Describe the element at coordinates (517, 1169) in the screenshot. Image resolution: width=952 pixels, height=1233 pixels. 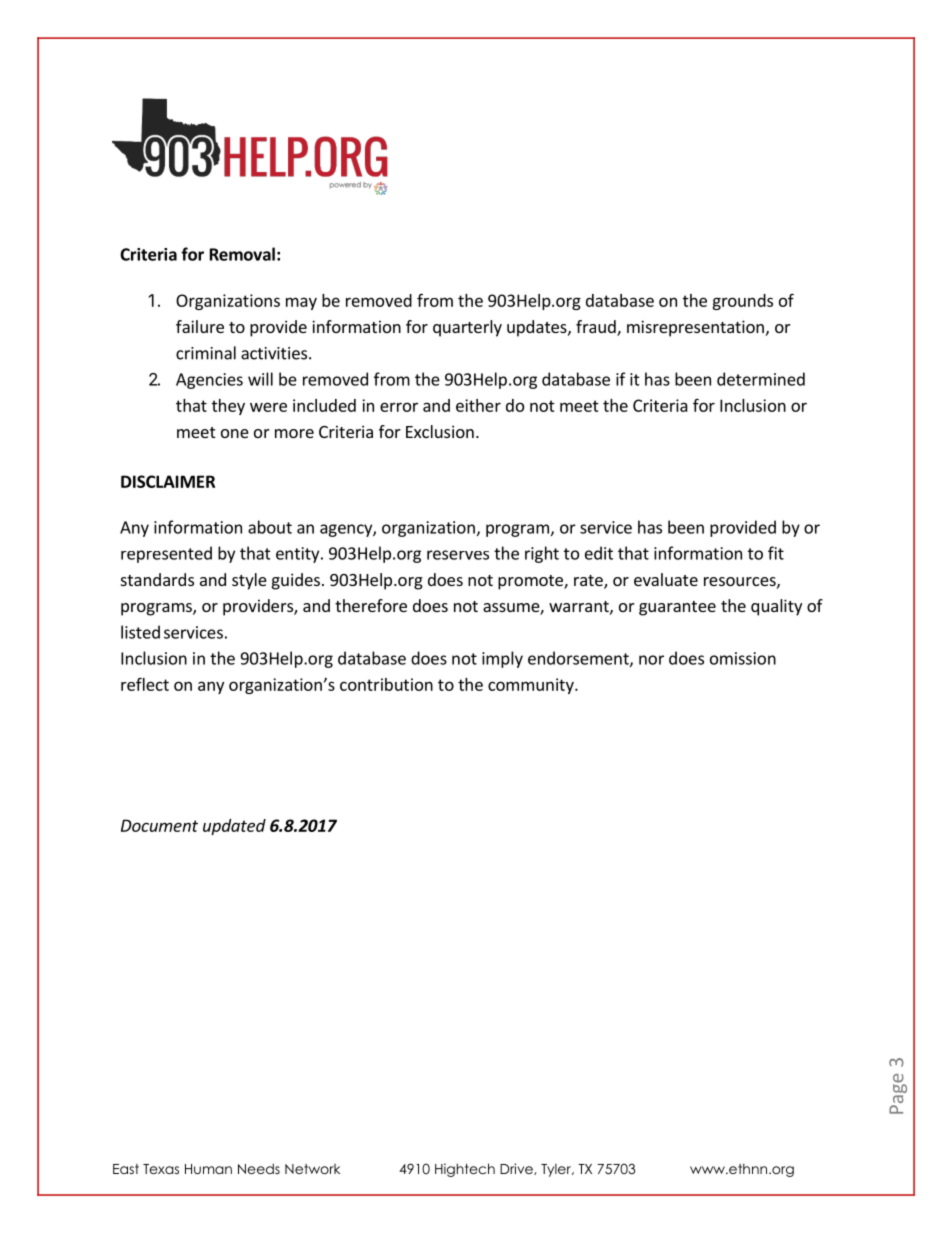
I see `Drive` at that location.
